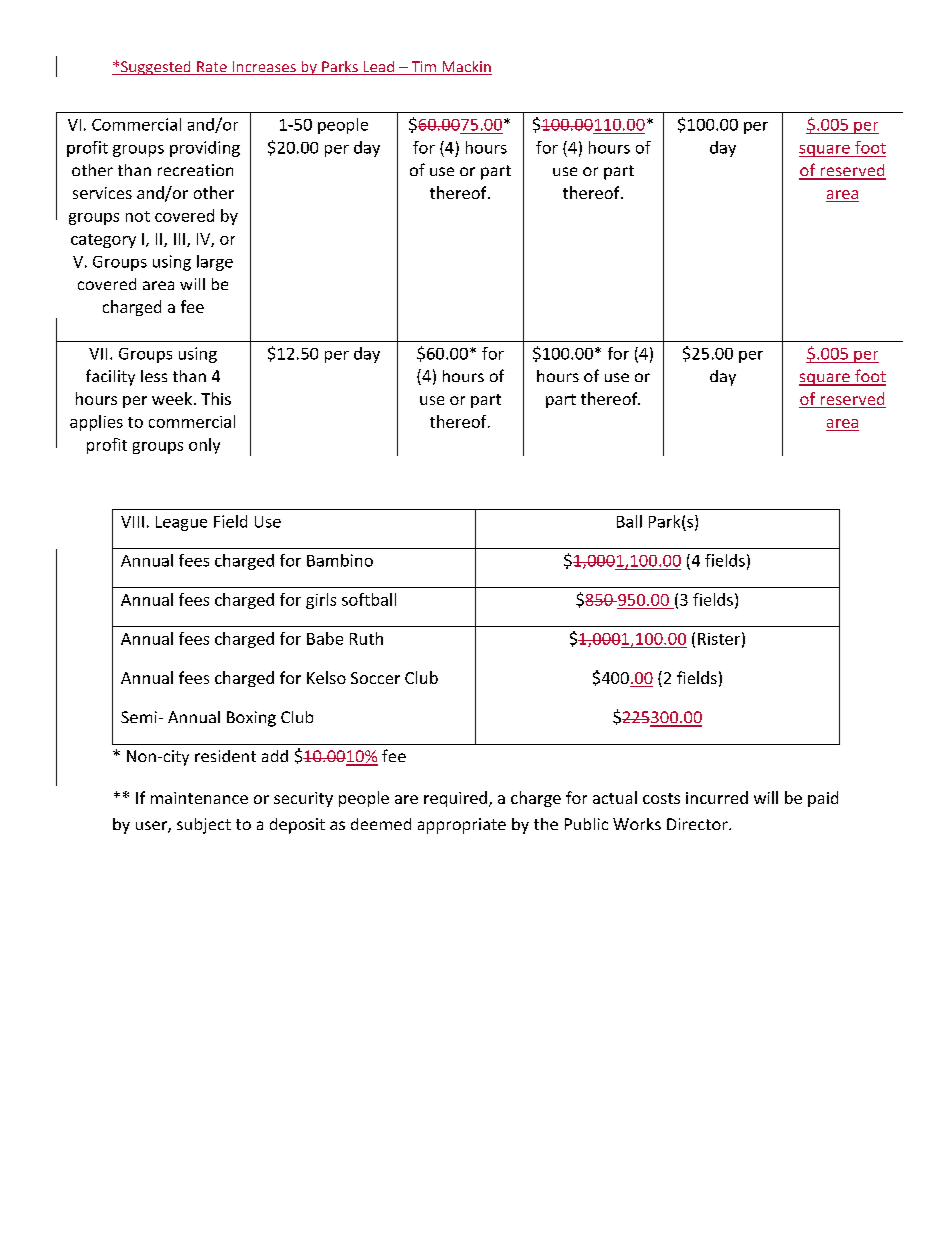  What do you see at coordinates (424, 68) in the screenshot?
I see `Tim` at bounding box center [424, 68].
